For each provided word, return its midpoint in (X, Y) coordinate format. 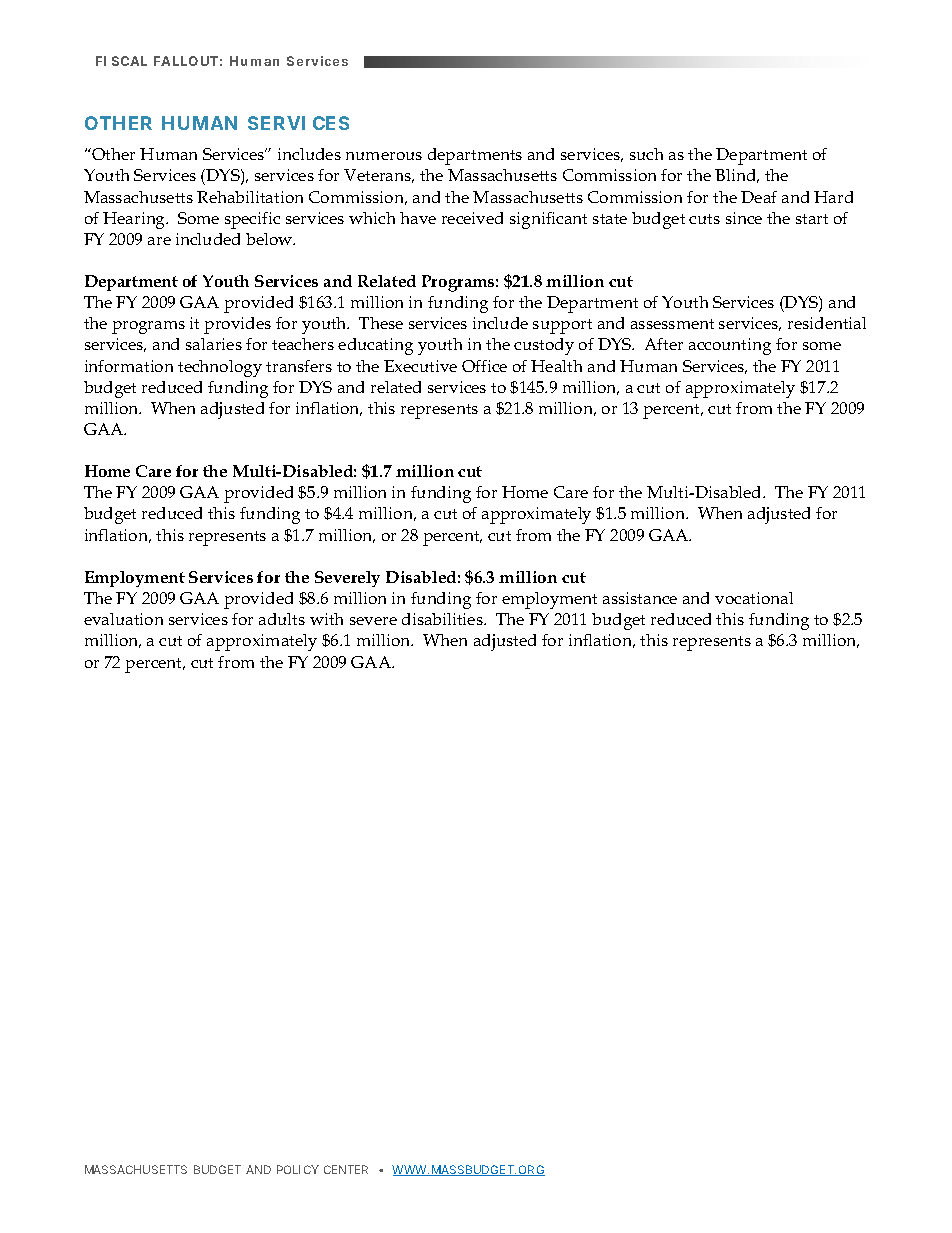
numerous (384, 156)
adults (282, 619)
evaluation (123, 619)
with (326, 619)
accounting (730, 346)
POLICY (298, 1169)
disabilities (443, 619)
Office (484, 366)
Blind (737, 176)
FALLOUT (186, 61)
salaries (214, 344)
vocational (754, 598)
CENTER (346, 1169)
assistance (640, 598)
